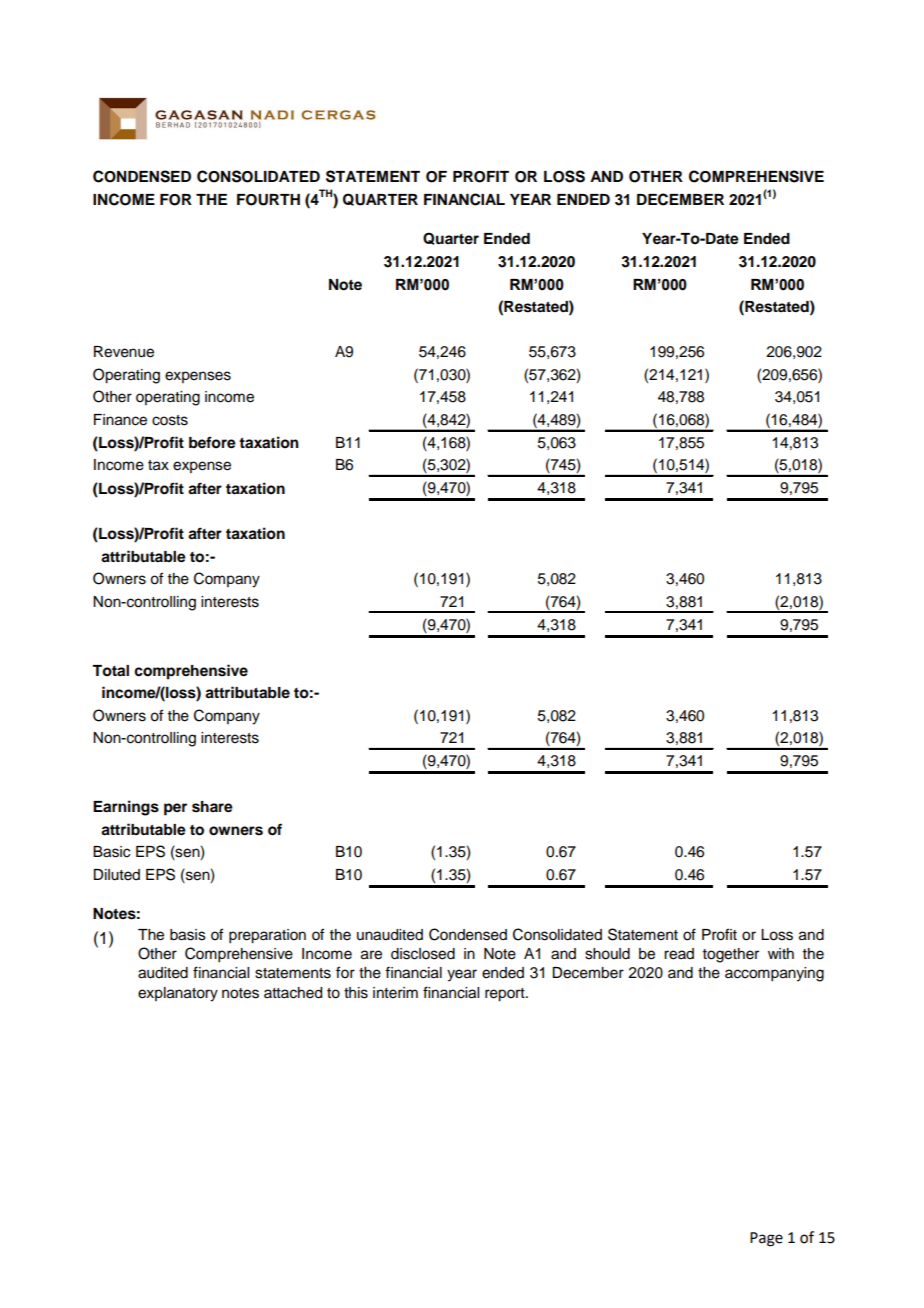  Describe the element at coordinates (170, 420) in the screenshot. I see `costs` at that location.
